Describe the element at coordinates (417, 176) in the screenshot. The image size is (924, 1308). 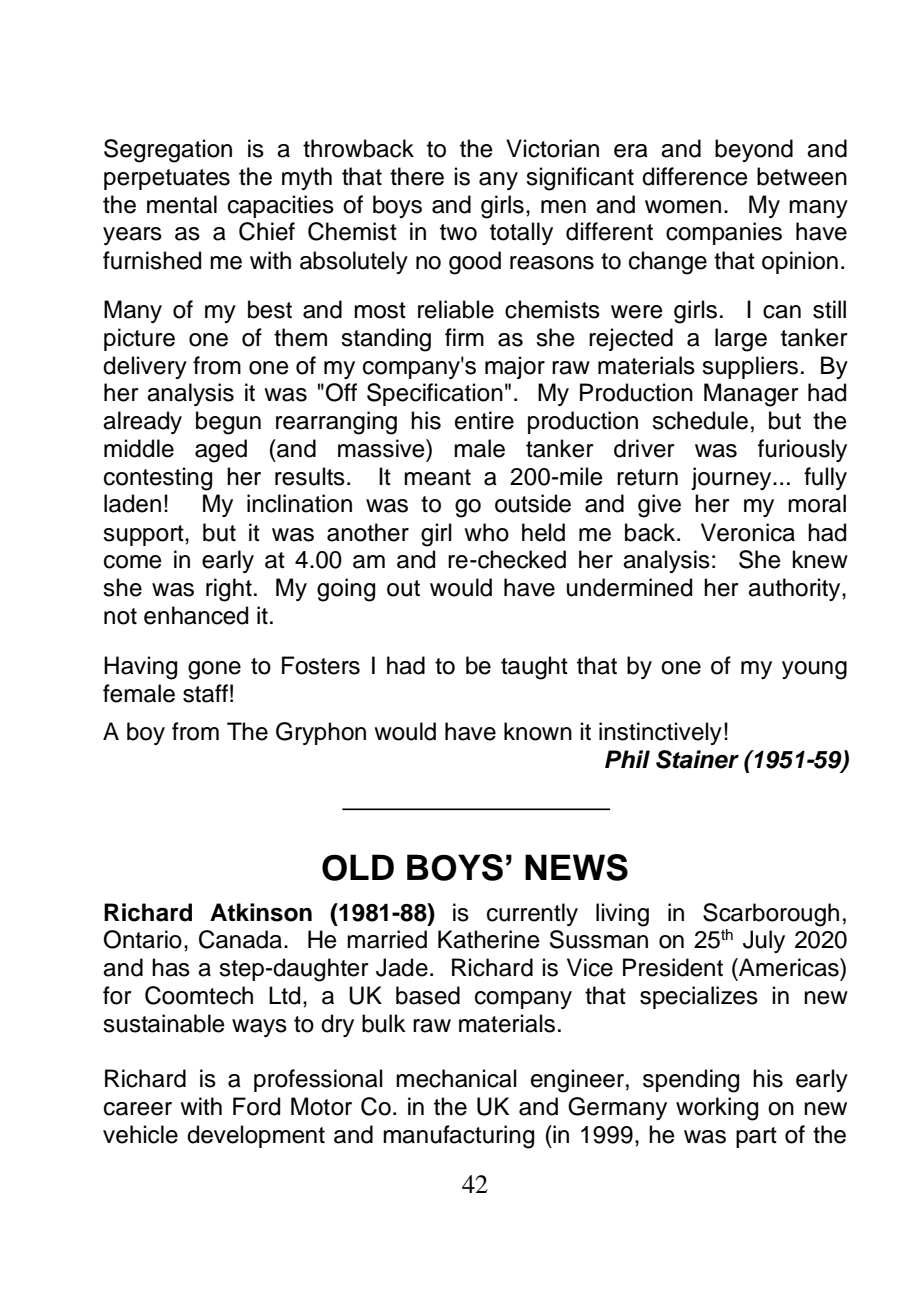
I see `there` at that location.
